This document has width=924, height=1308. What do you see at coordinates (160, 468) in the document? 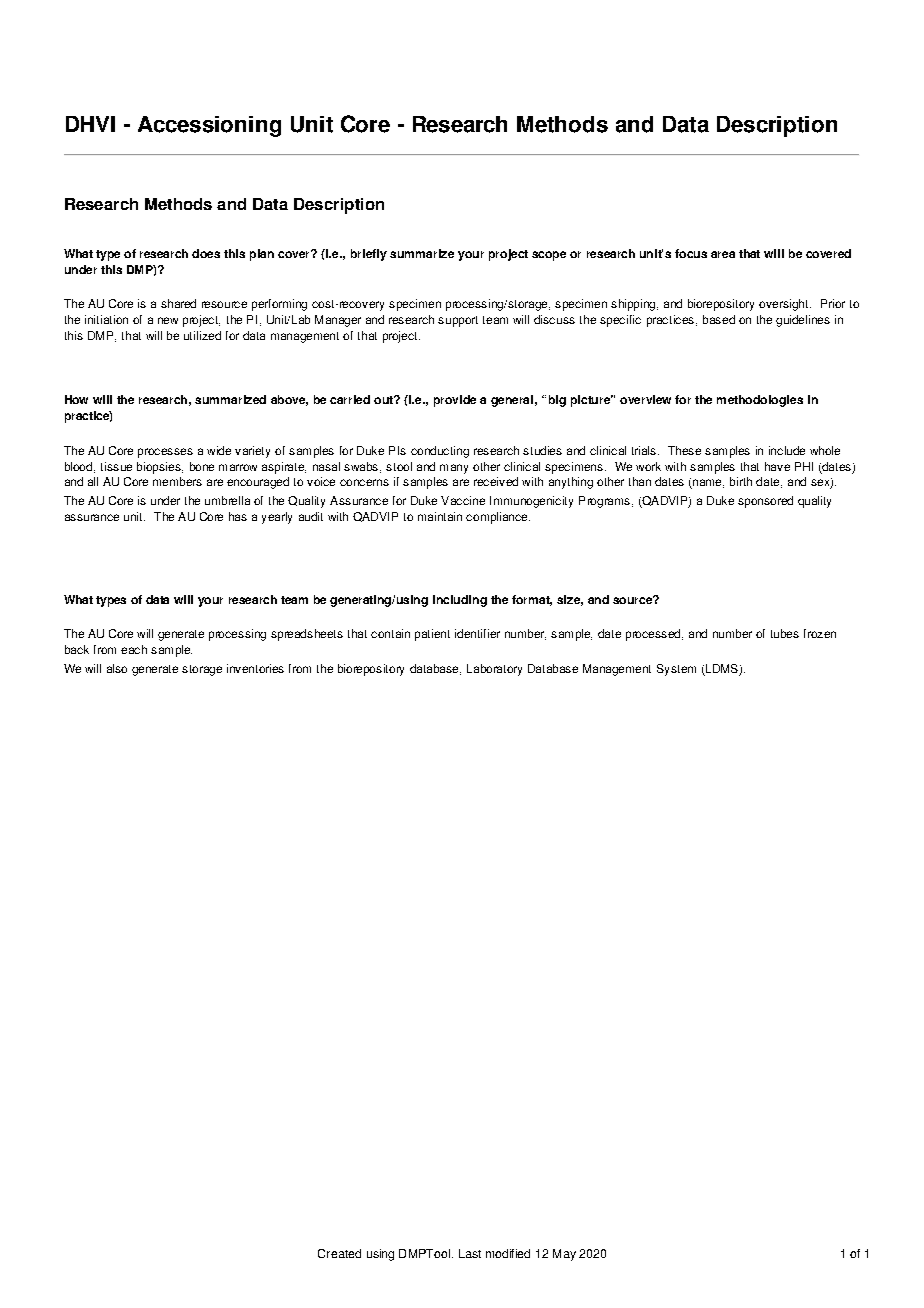
I see `biopsies` at bounding box center [160, 468].
